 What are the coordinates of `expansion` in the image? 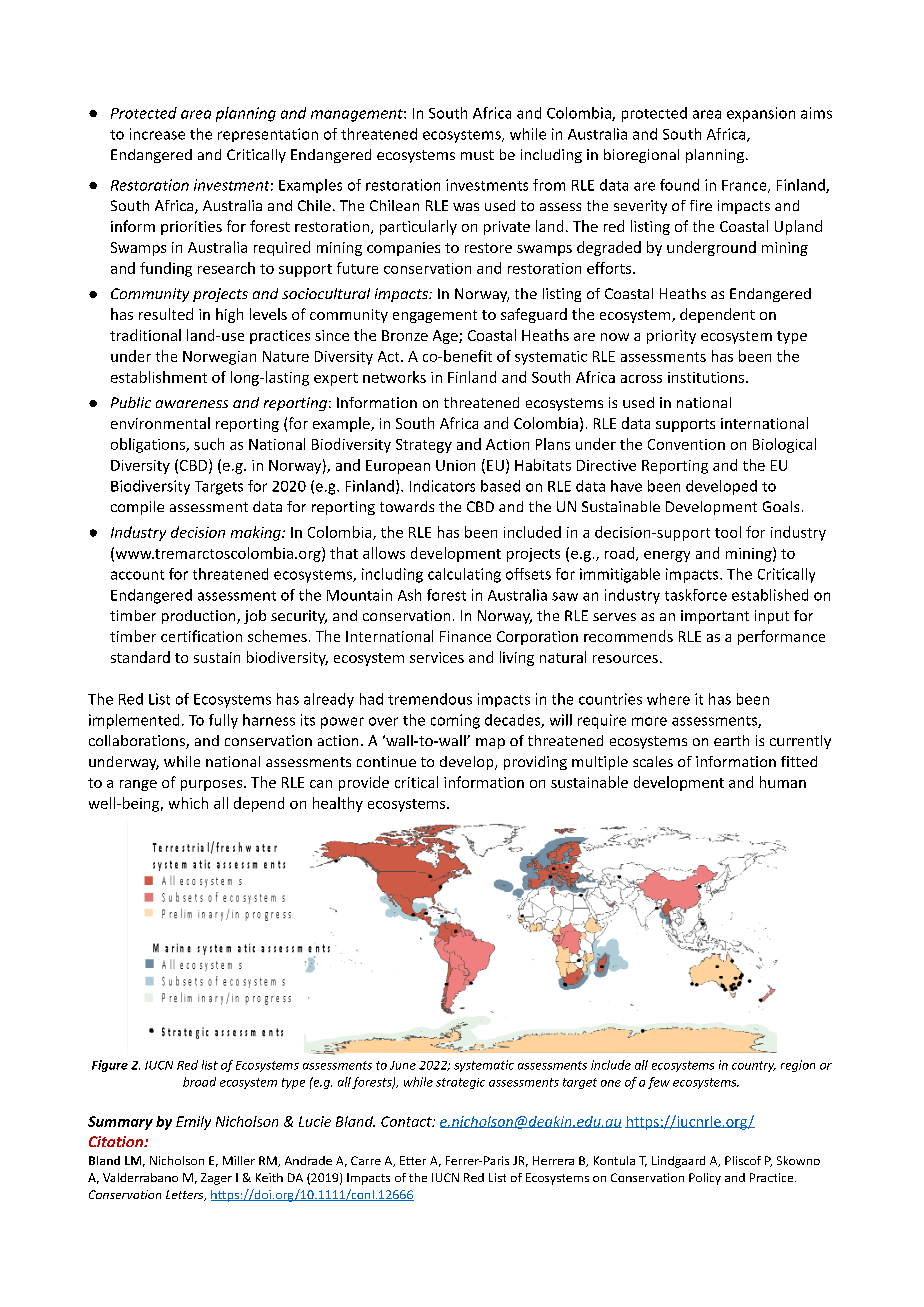 It's located at (761, 114).
